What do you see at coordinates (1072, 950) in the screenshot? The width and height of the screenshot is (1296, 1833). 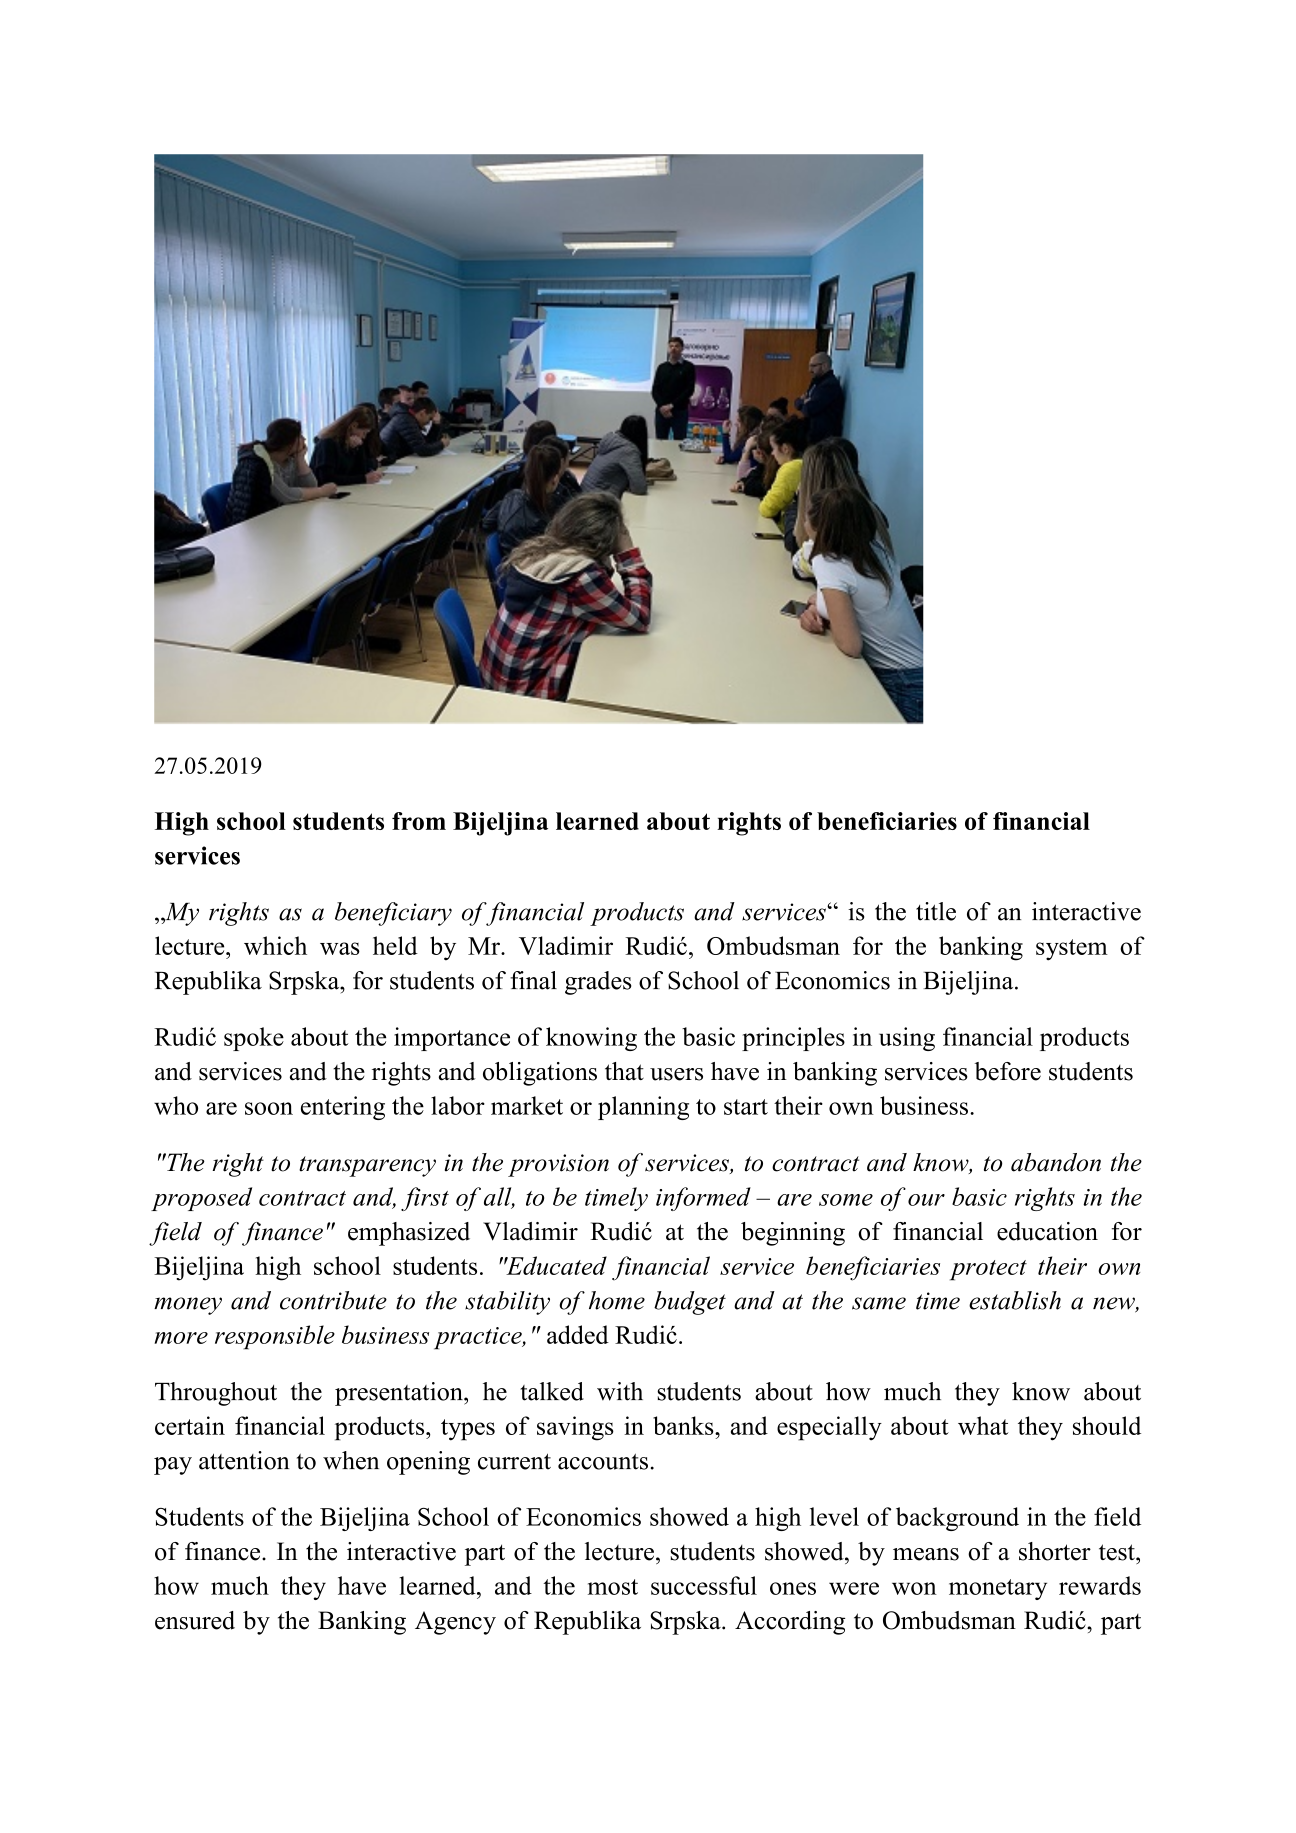 I see `system` at bounding box center [1072, 950].
